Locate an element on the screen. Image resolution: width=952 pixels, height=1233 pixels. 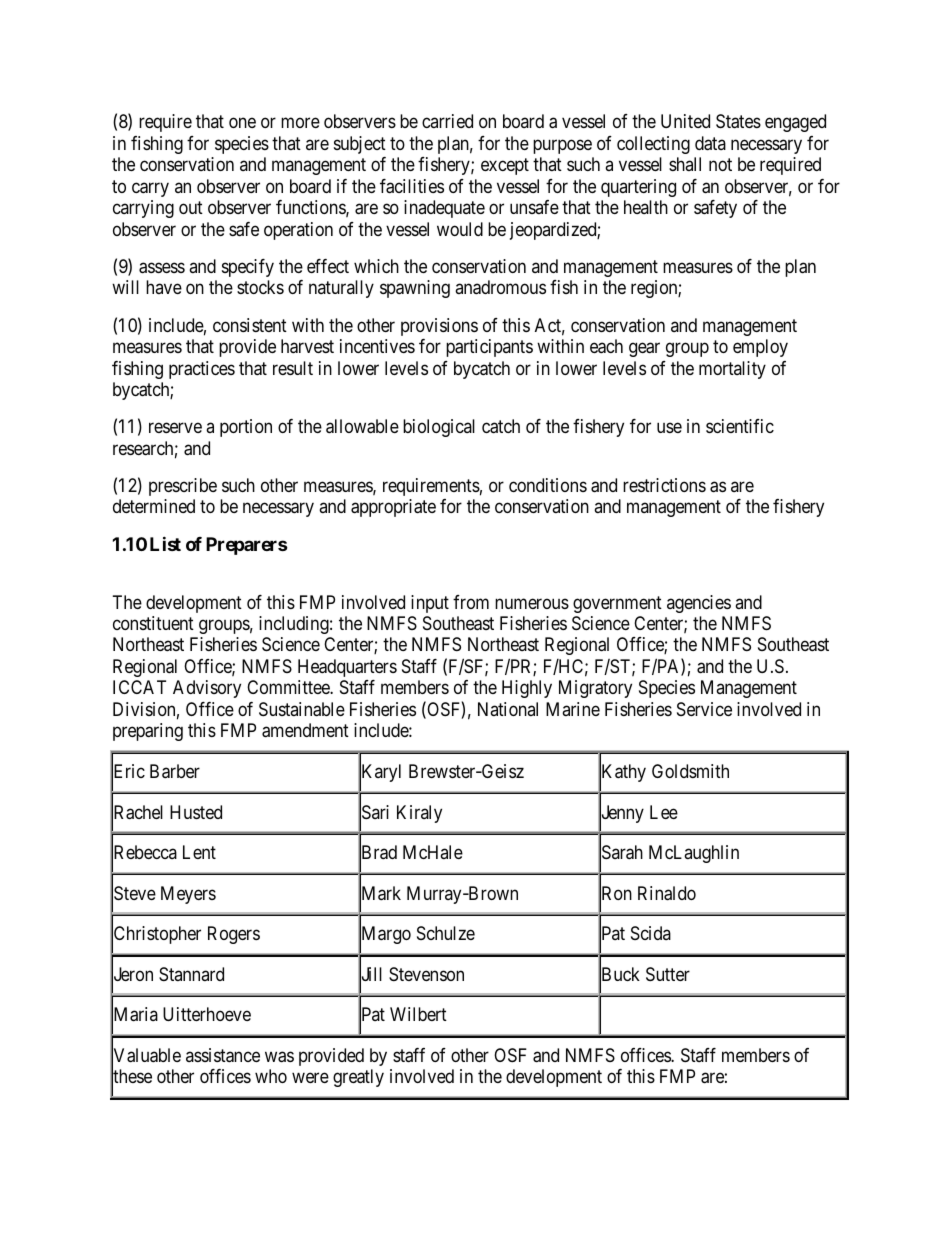
provisions is located at coordinates (439, 327).
